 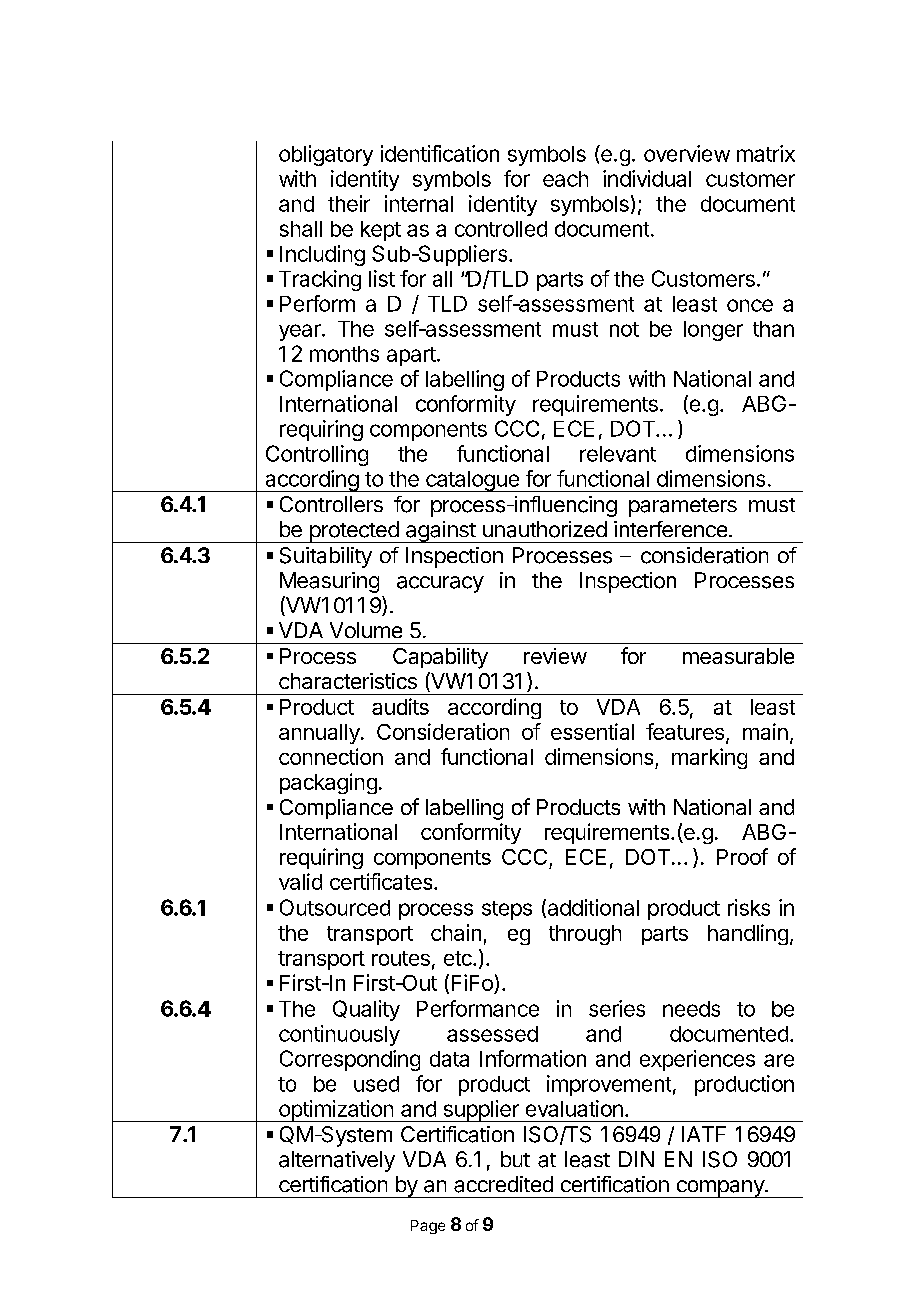 What do you see at coordinates (503, 1184) in the screenshot?
I see `accredited` at bounding box center [503, 1184].
